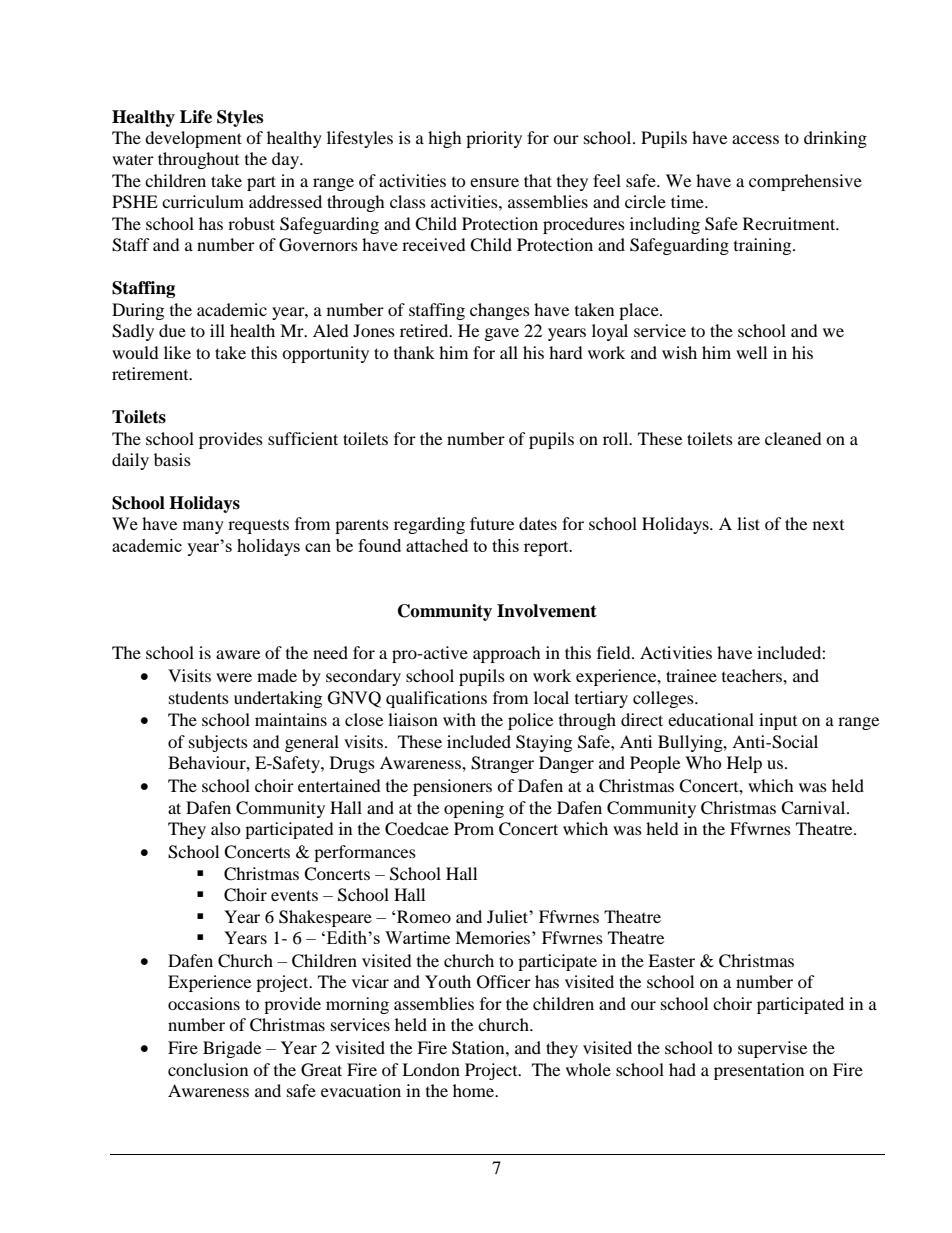  Describe the element at coordinates (208, 1069) in the screenshot. I see `conclusion` at that location.
